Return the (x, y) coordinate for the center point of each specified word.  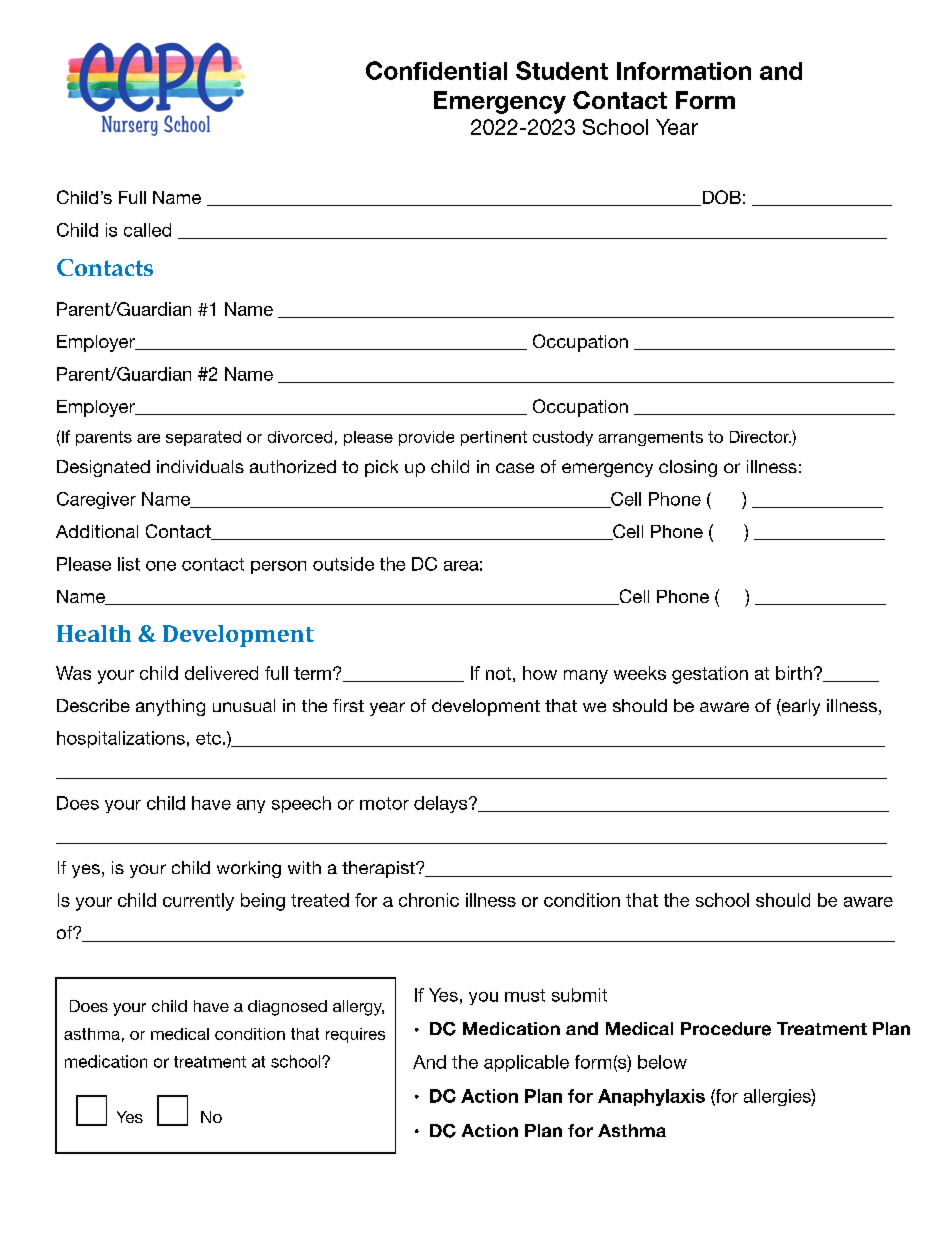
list (129, 564)
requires (355, 1035)
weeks (640, 673)
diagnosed (287, 1008)
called (147, 230)
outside (343, 564)
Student (562, 70)
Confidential (436, 70)
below (662, 1062)
